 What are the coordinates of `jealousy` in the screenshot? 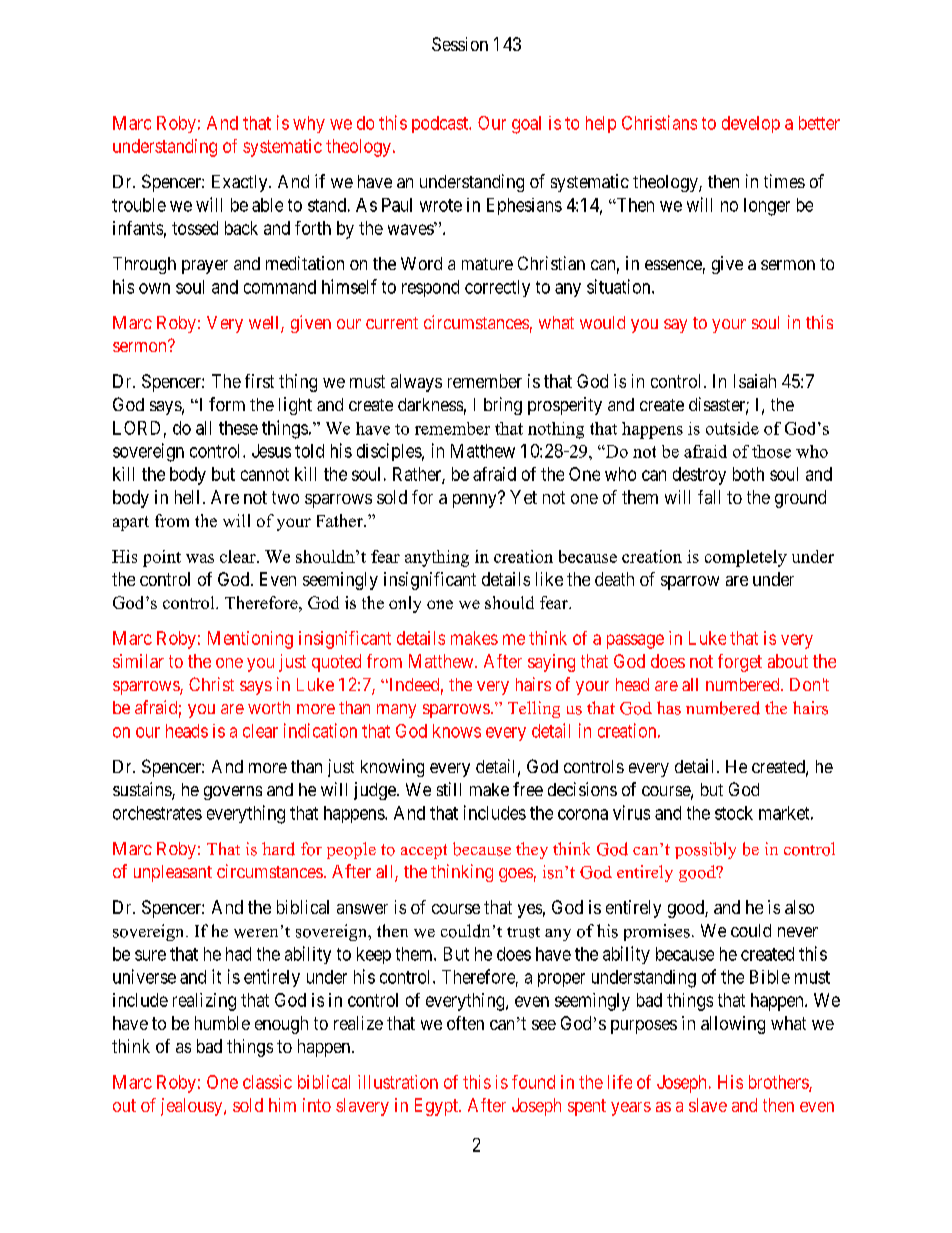 It's located at (193, 1107).
